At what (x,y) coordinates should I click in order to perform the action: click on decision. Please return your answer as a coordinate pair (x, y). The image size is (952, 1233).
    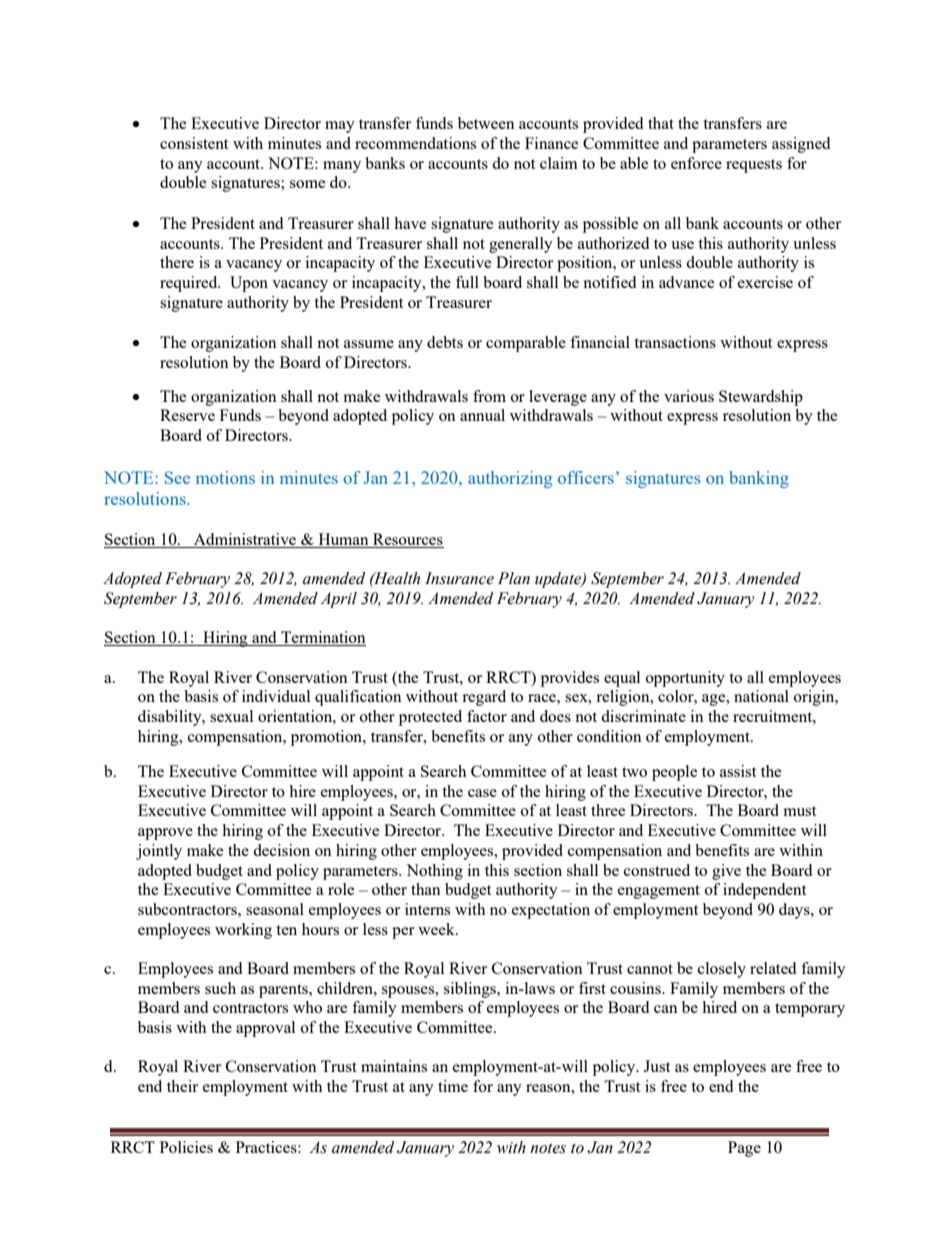
    Looking at the image, I should click on (281, 850).
